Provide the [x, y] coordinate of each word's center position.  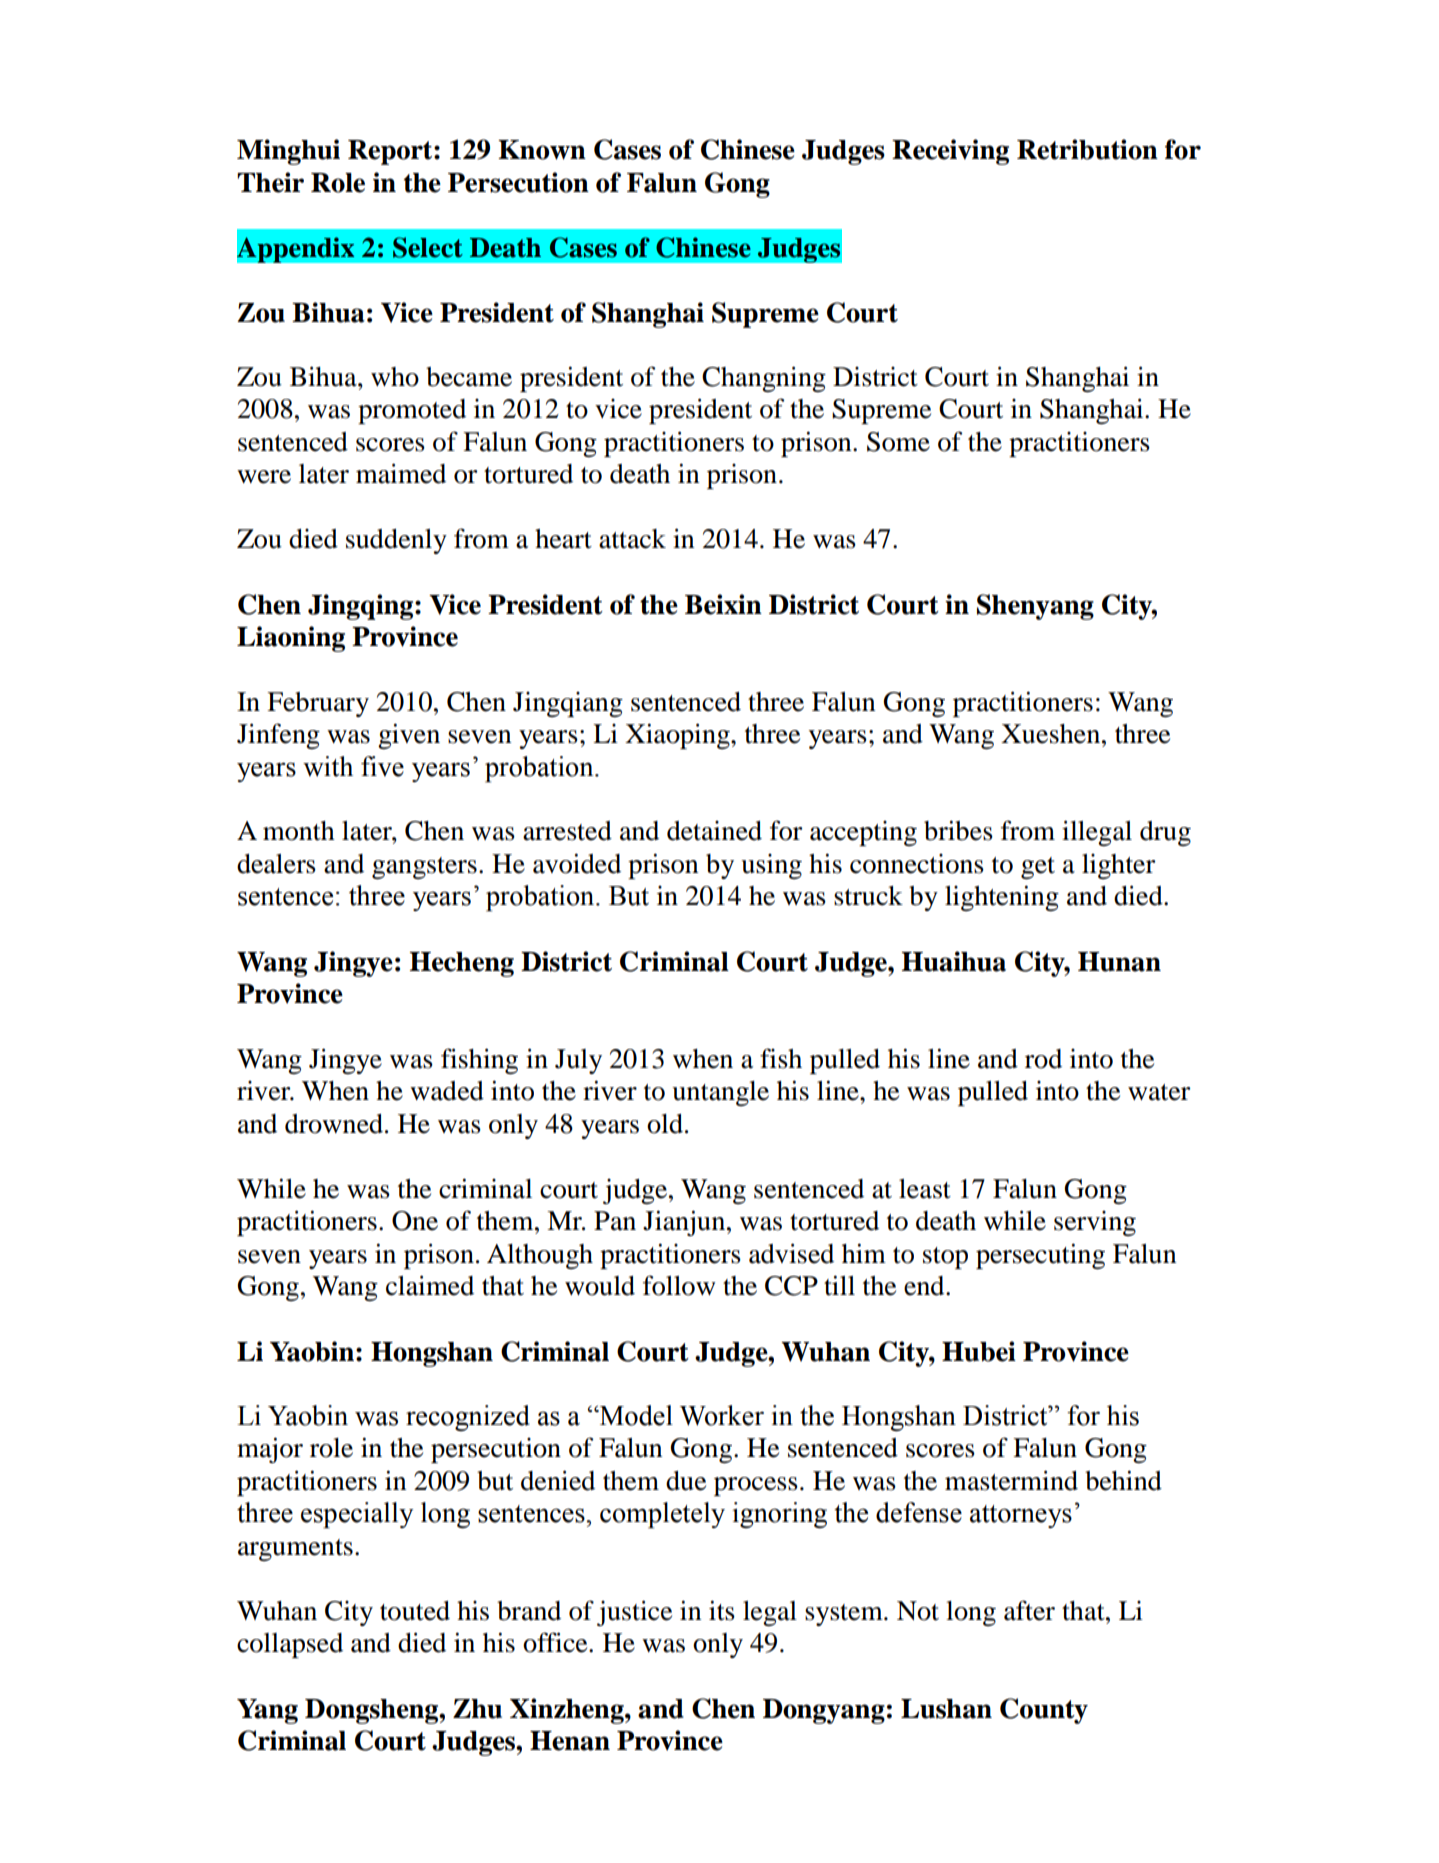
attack [632, 539]
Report [391, 152]
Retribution [1087, 149]
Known [542, 150]
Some [898, 442]
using [771, 866]
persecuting [1040, 1256]
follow [679, 1285]
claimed [430, 1285]
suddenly [396, 541]
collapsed [290, 1645]
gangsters [424, 868]
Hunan [1119, 962]
